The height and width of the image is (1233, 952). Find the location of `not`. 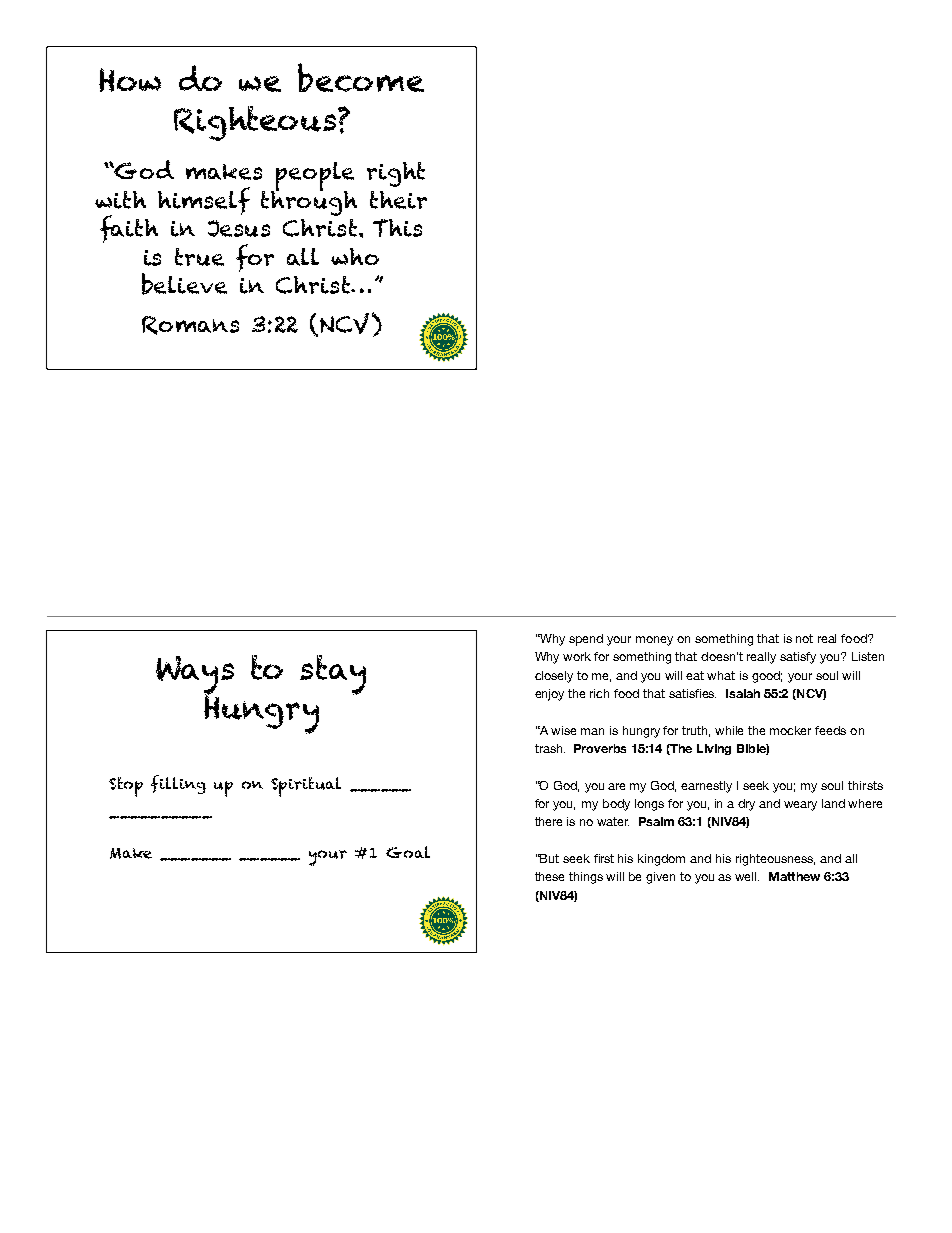

not is located at coordinates (804, 638).
